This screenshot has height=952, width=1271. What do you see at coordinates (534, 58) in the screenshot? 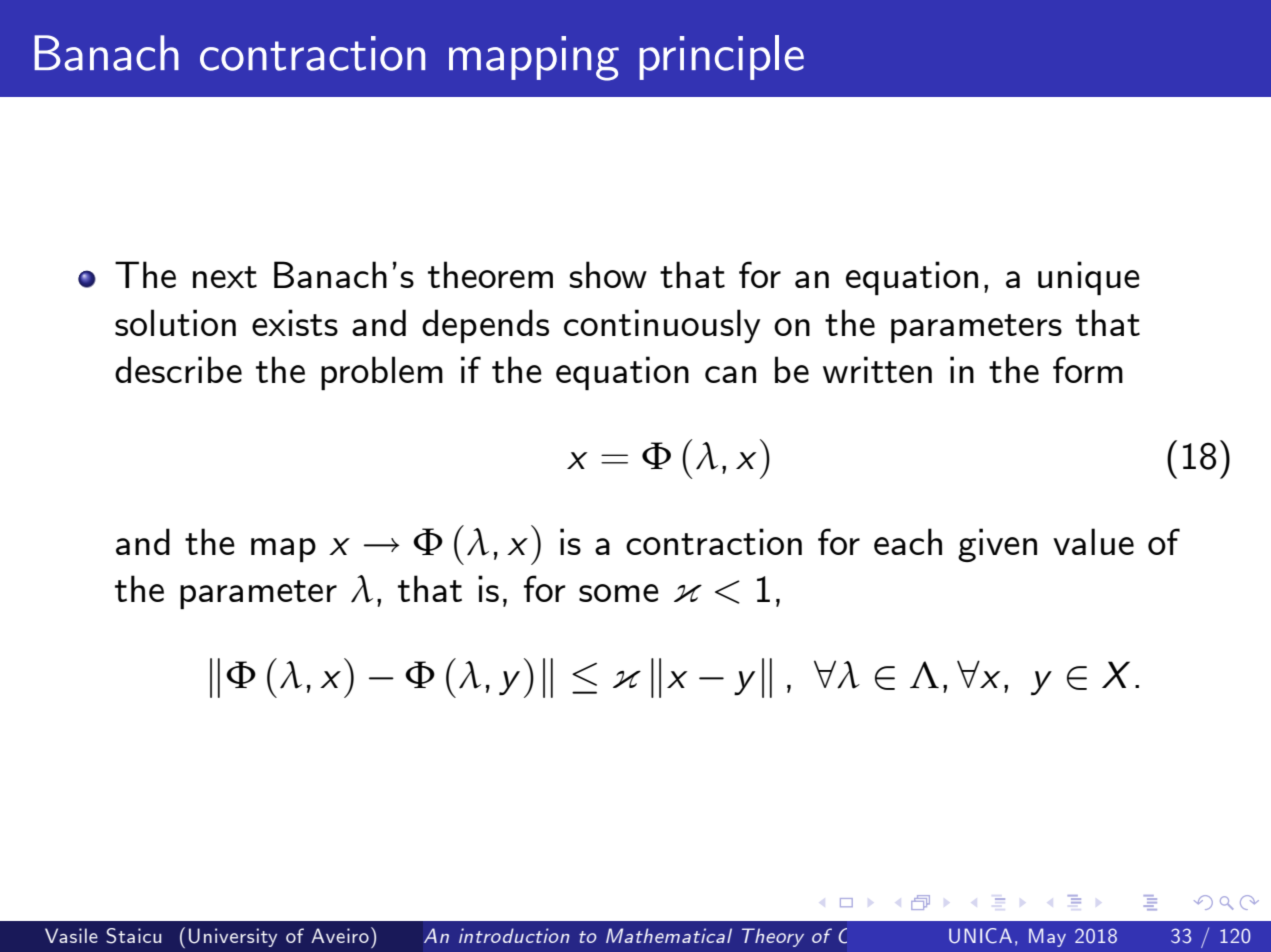
I see `mapping` at bounding box center [534, 58].
